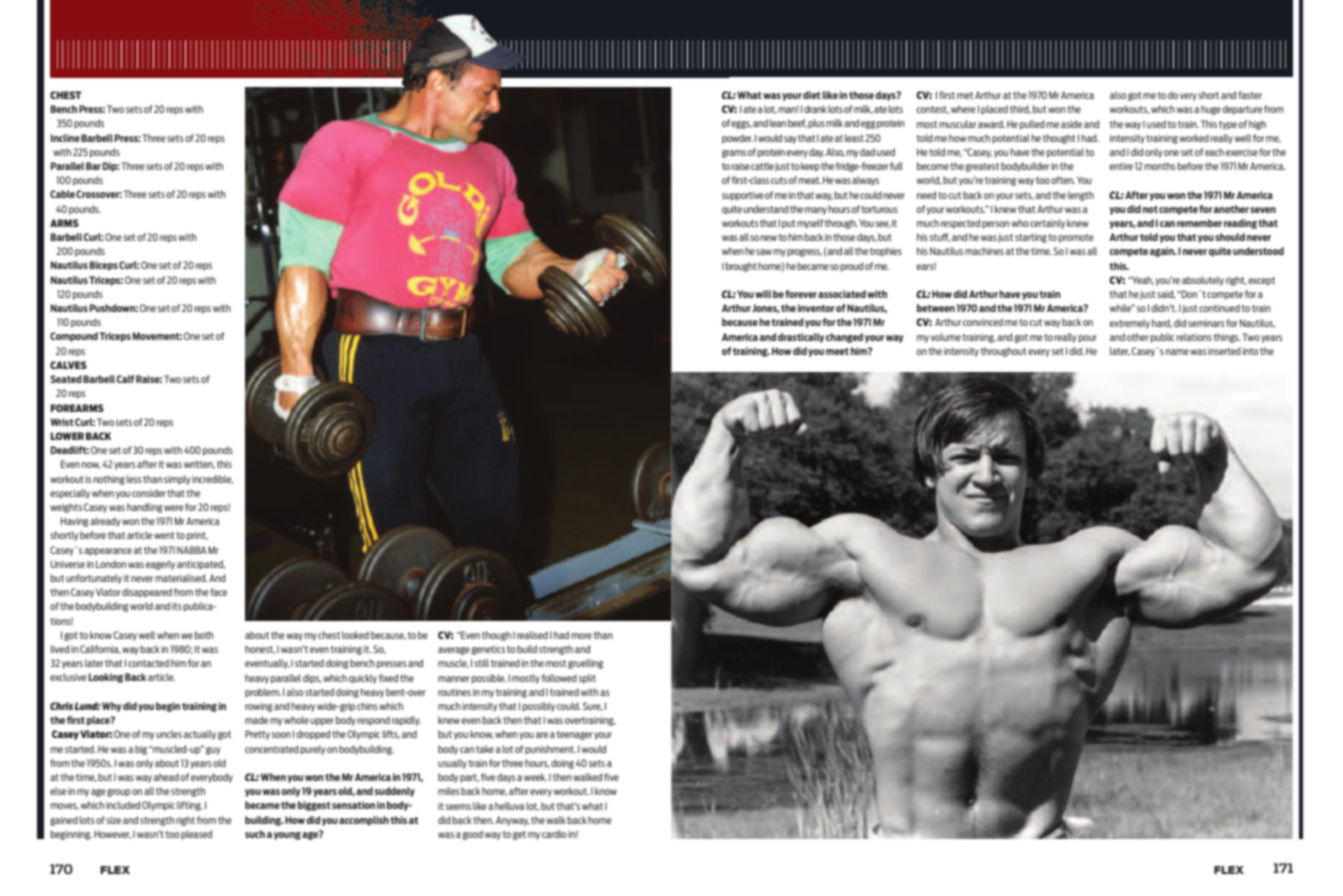 Image resolution: width=1343 pixels, height=896 pixels. Describe the element at coordinates (190, 806) in the screenshot. I see `lifting` at that location.
